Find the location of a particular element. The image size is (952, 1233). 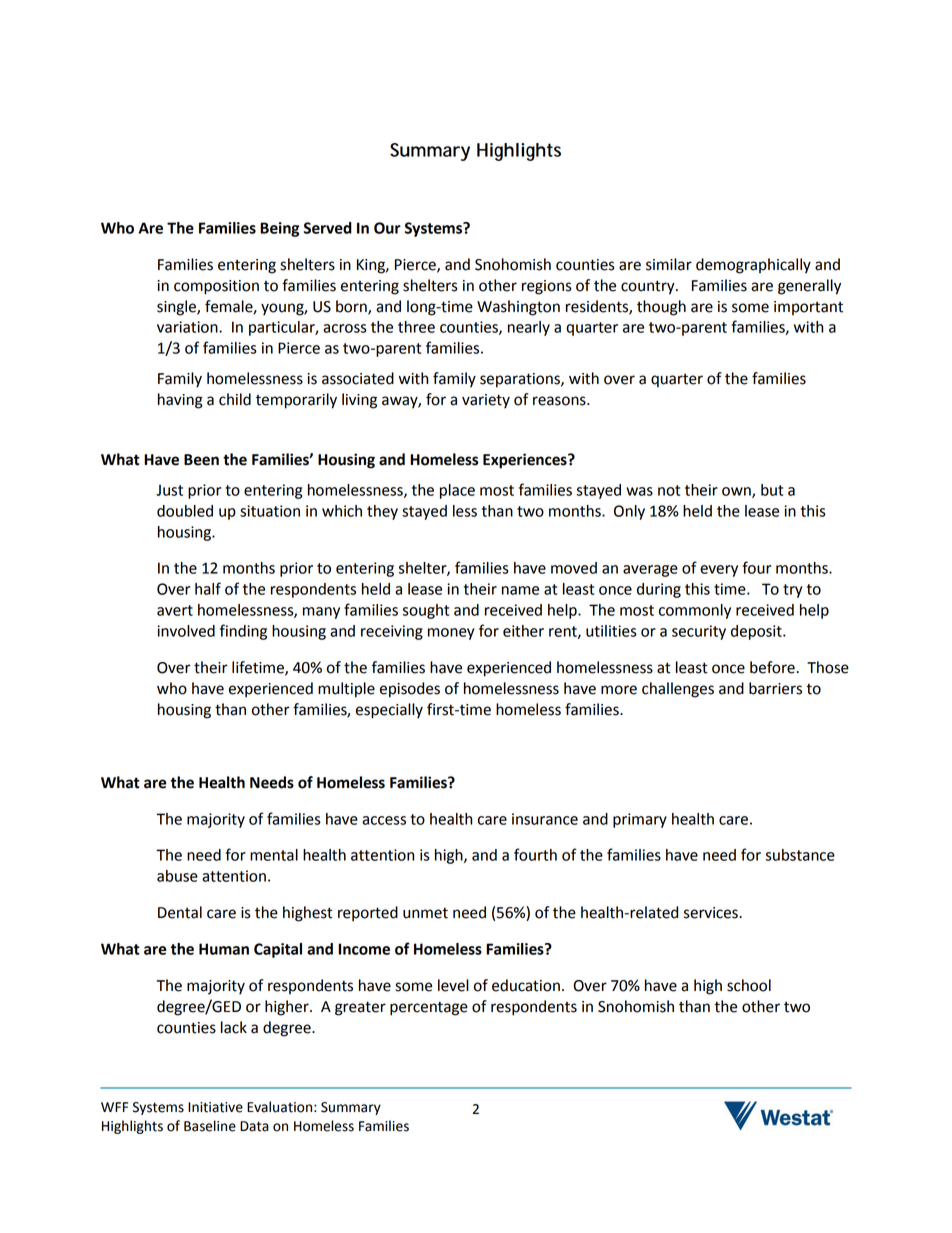

regions is located at coordinates (547, 287).
